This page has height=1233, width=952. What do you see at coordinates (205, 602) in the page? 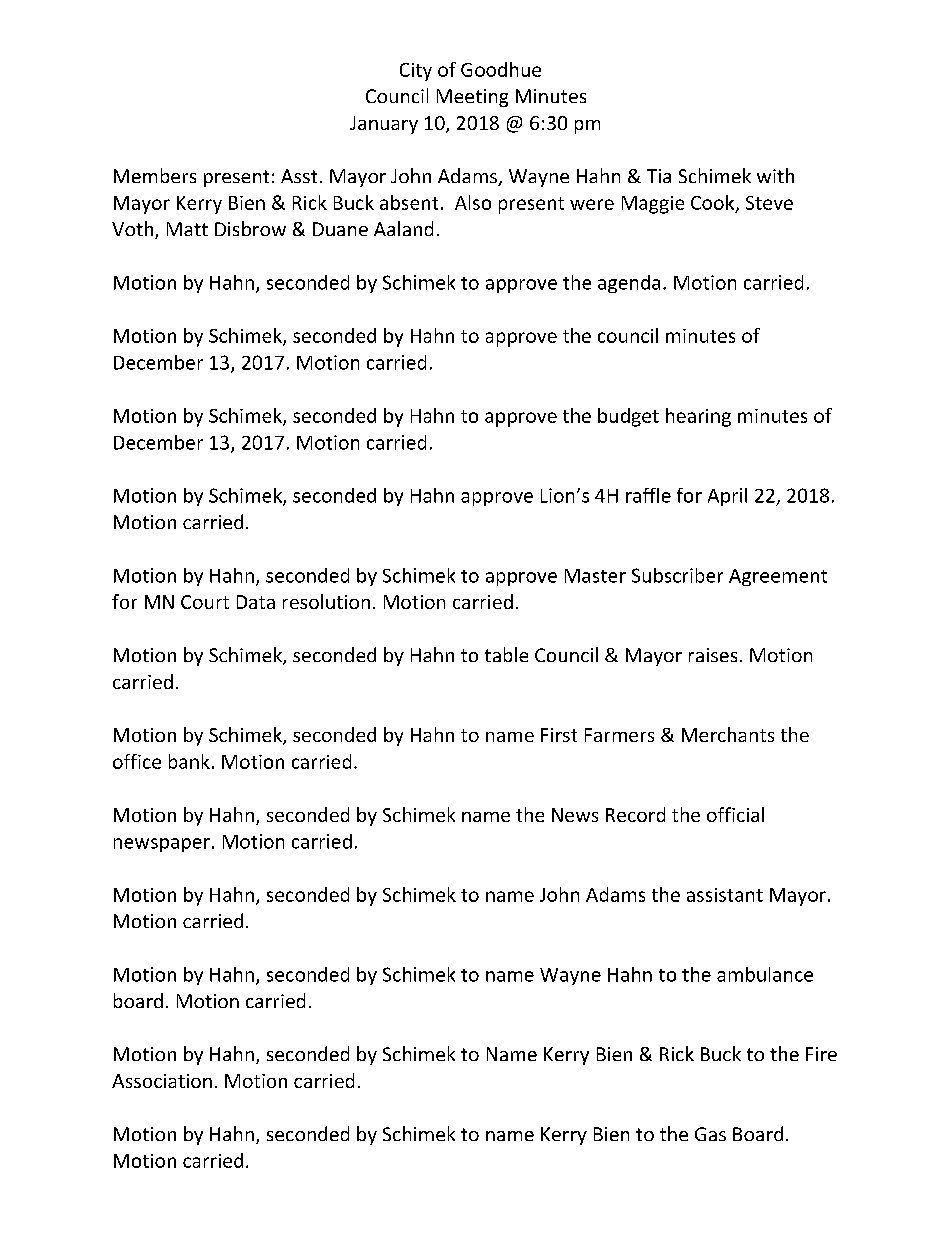
I see `Court` at bounding box center [205, 602].
